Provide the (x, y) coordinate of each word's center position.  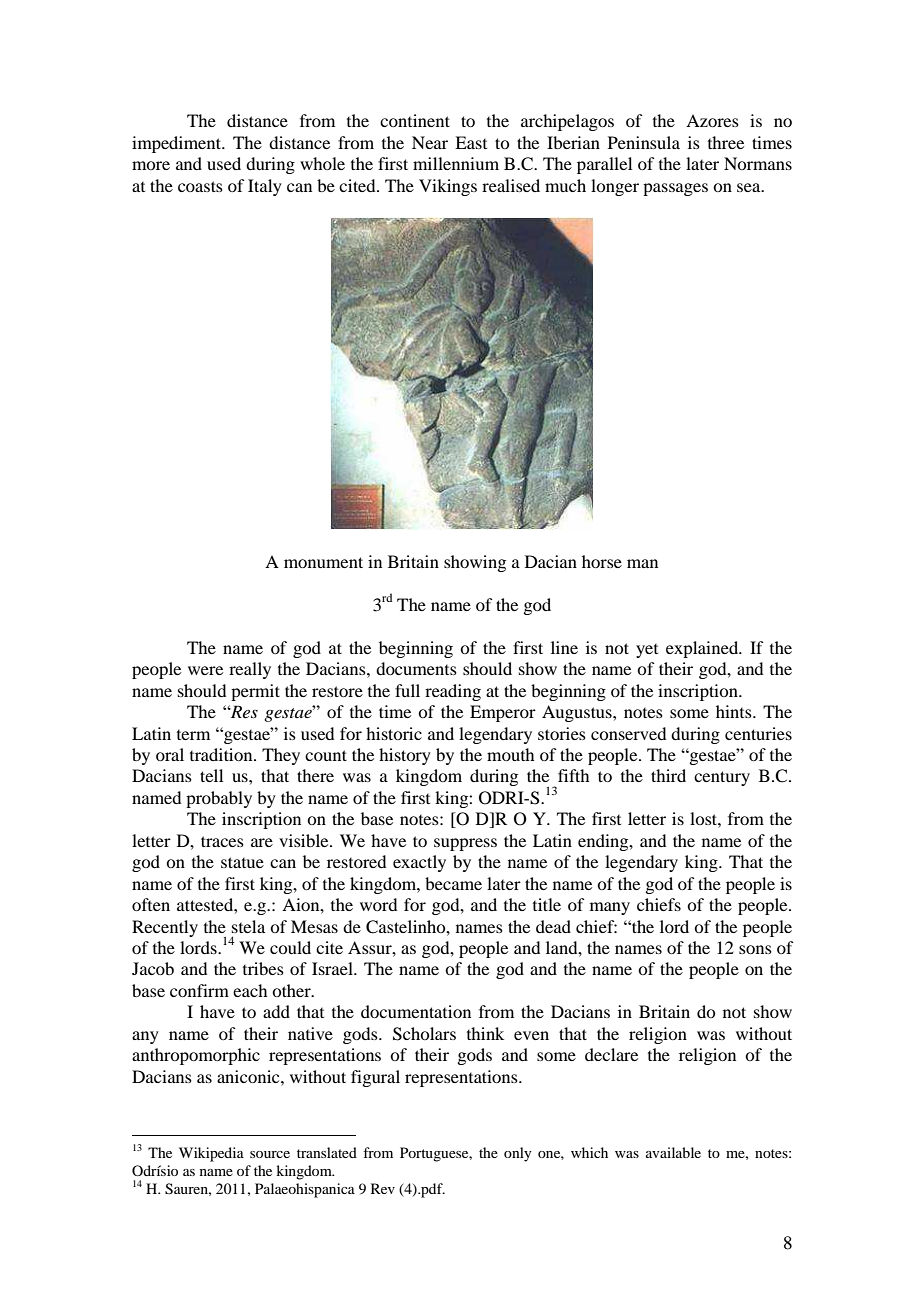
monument (323, 562)
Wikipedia (211, 1154)
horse (602, 561)
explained (703, 649)
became (453, 883)
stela (248, 926)
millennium (456, 163)
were (205, 670)
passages (675, 189)
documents (416, 668)
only (518, 1154)
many (610, 908)
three (726, 142)
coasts (200, 186)
